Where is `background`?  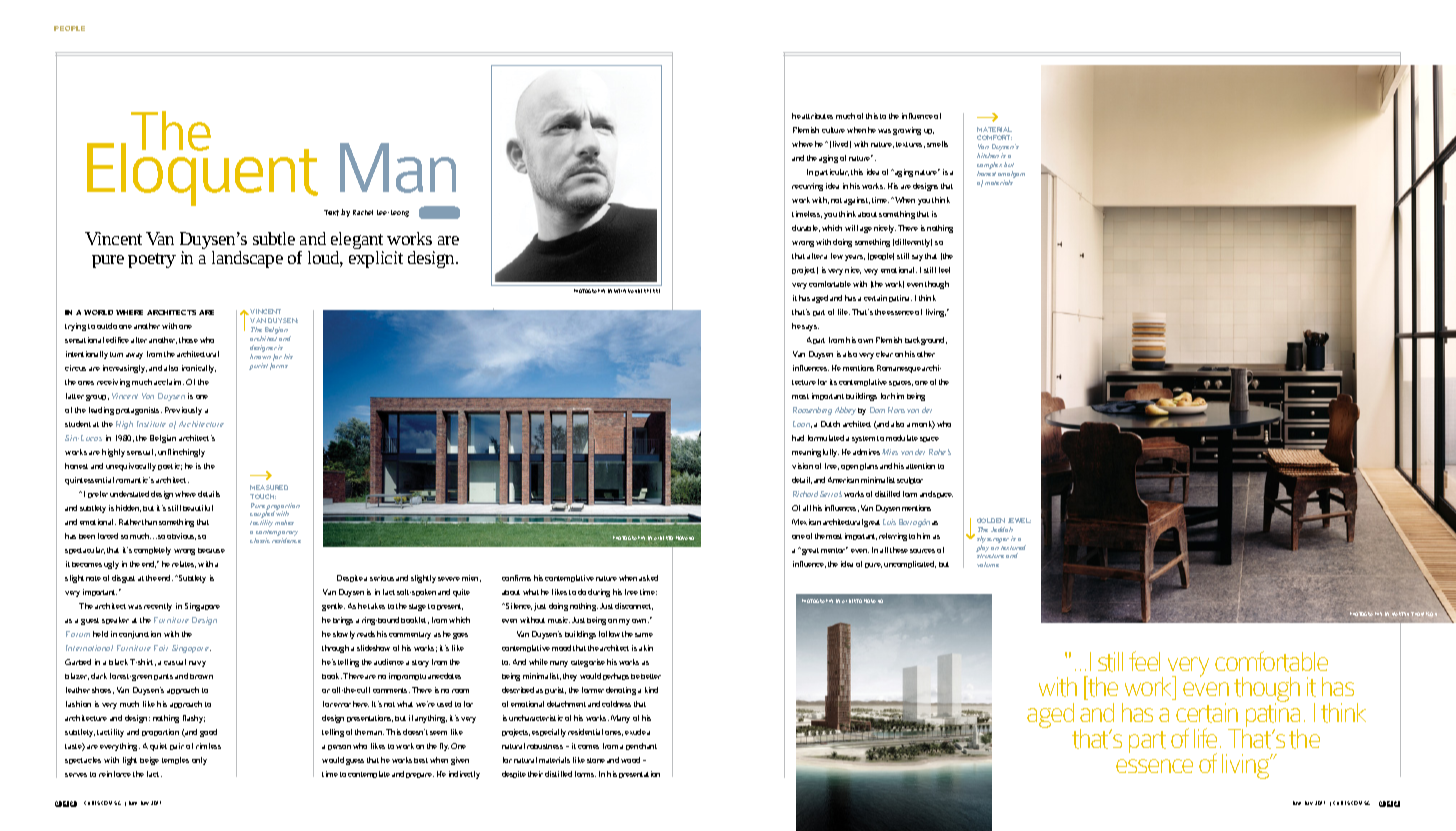
background is located at coordinates (926, 341).
